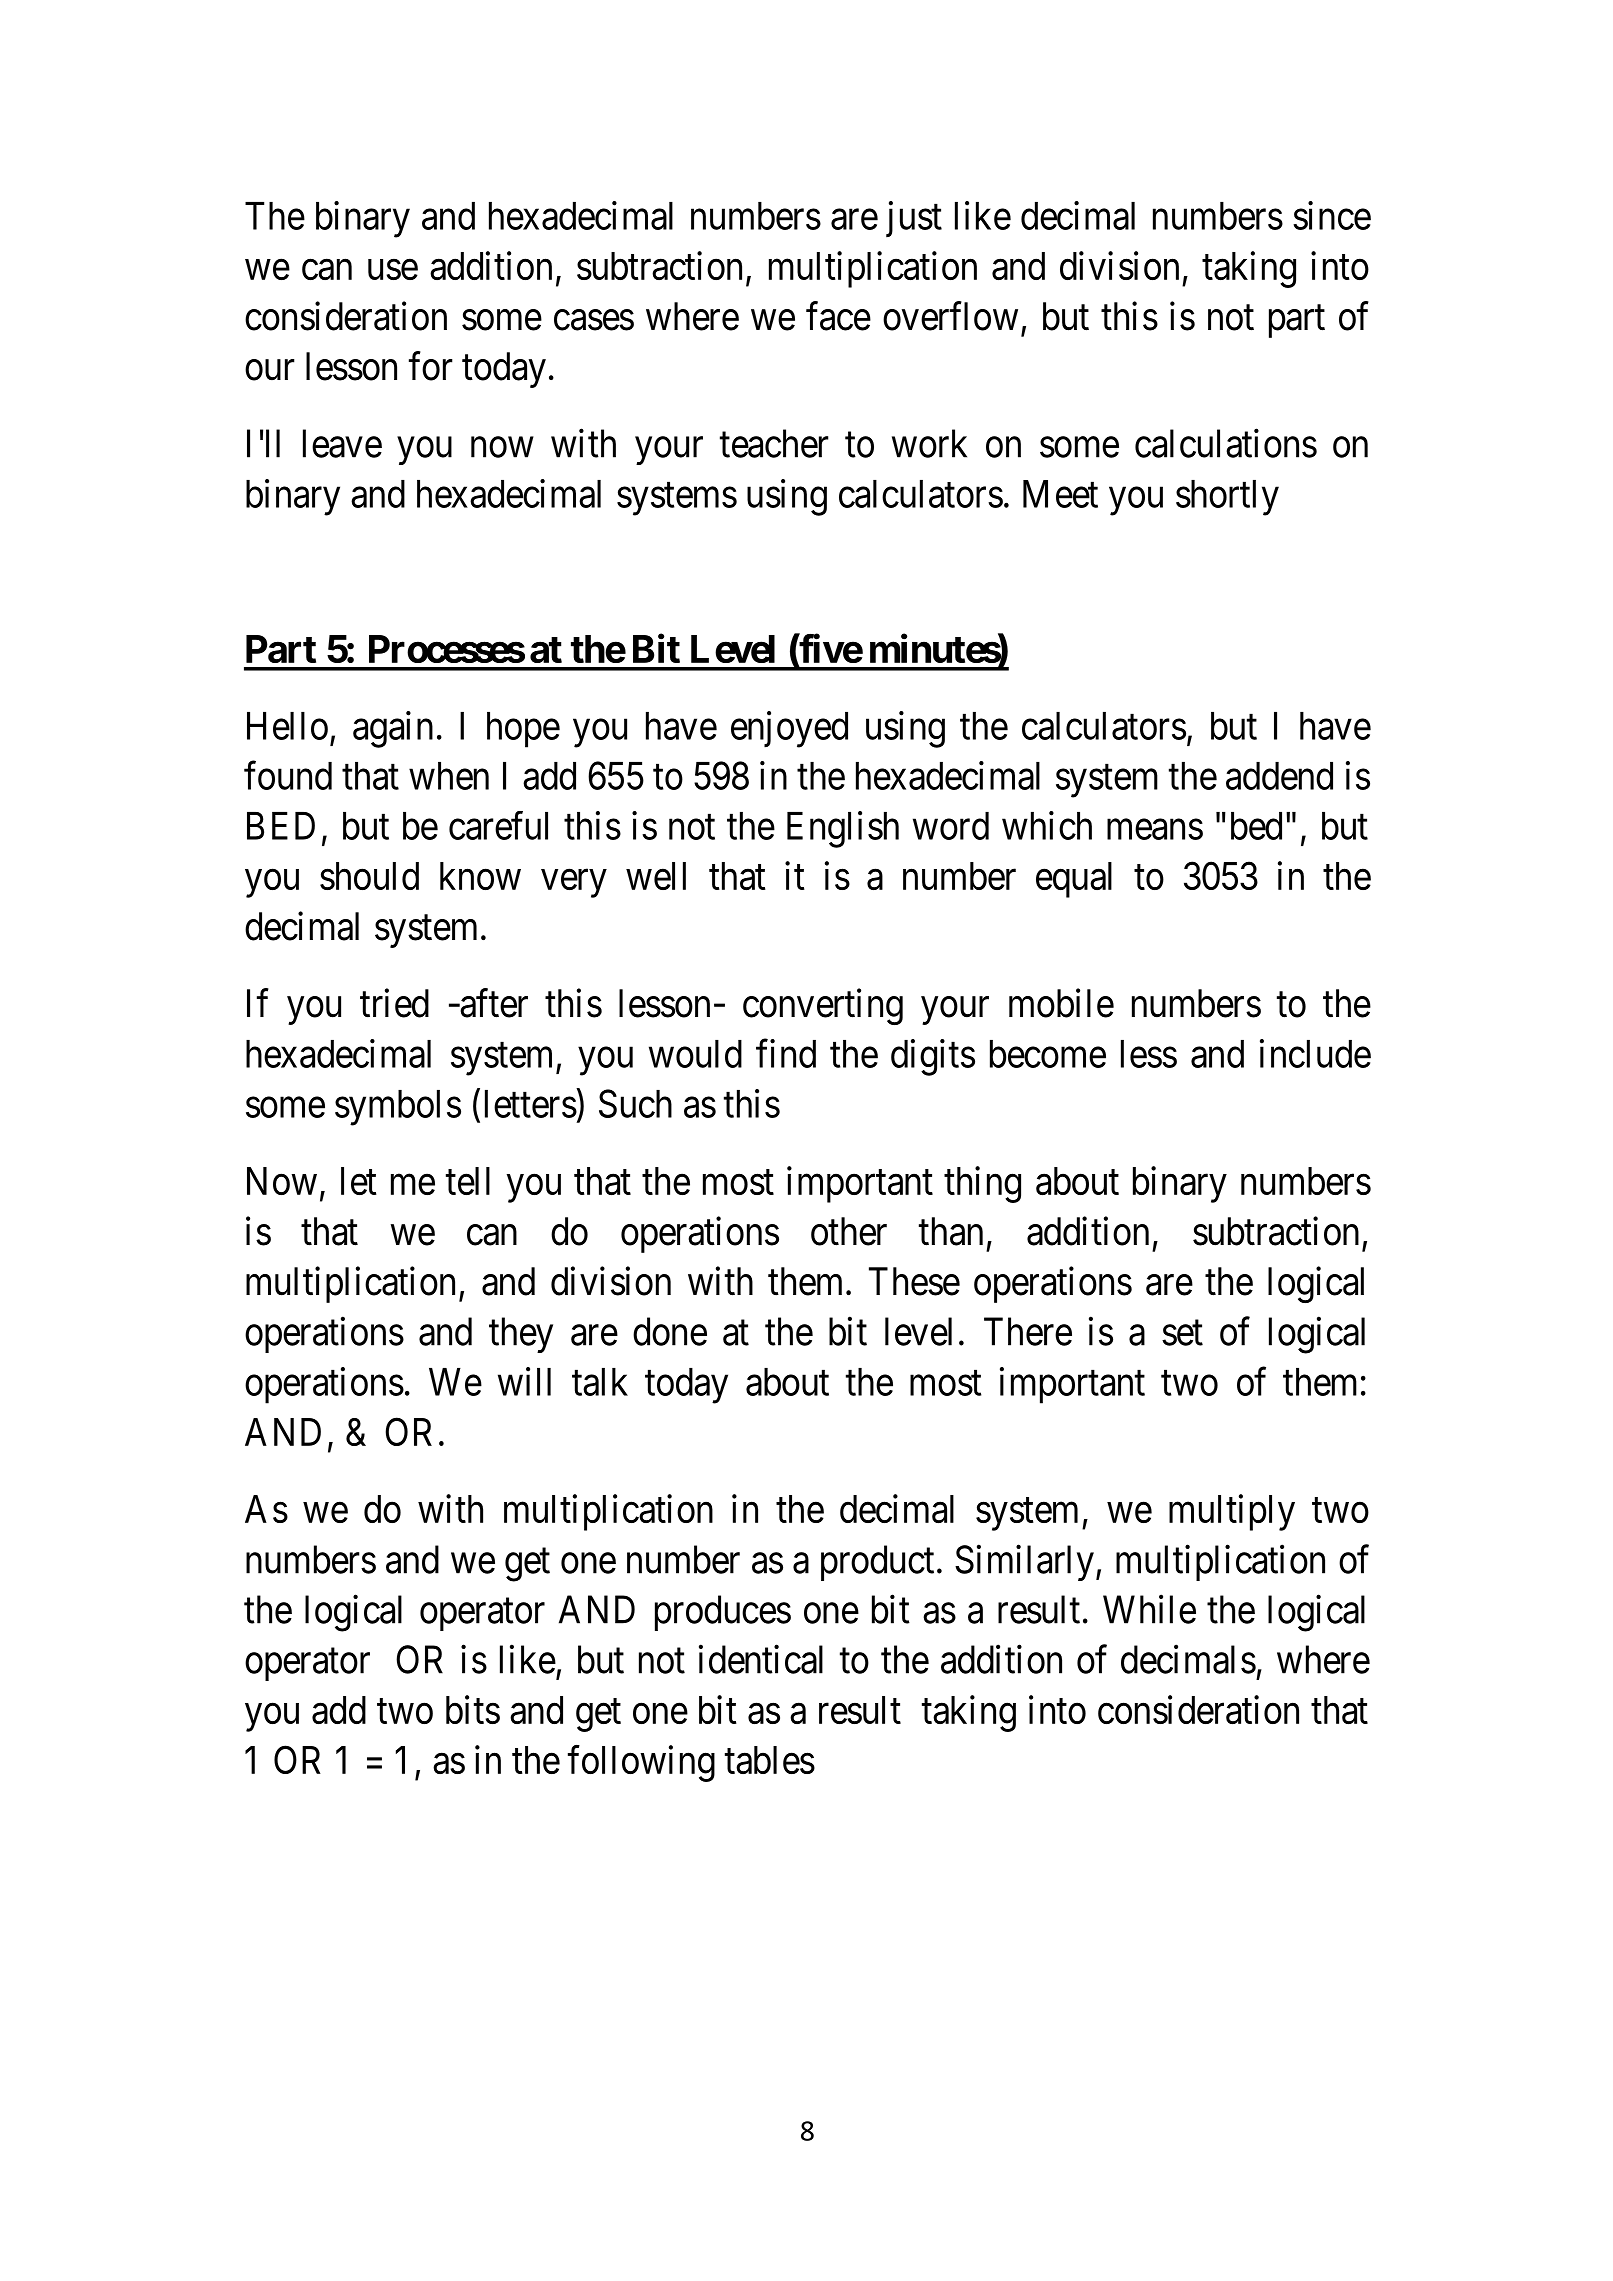 This image has height=2281, width=1613. What do you see at coordinates (838, 316) in the image?
I see `face` at bounding box center [838, 316].
